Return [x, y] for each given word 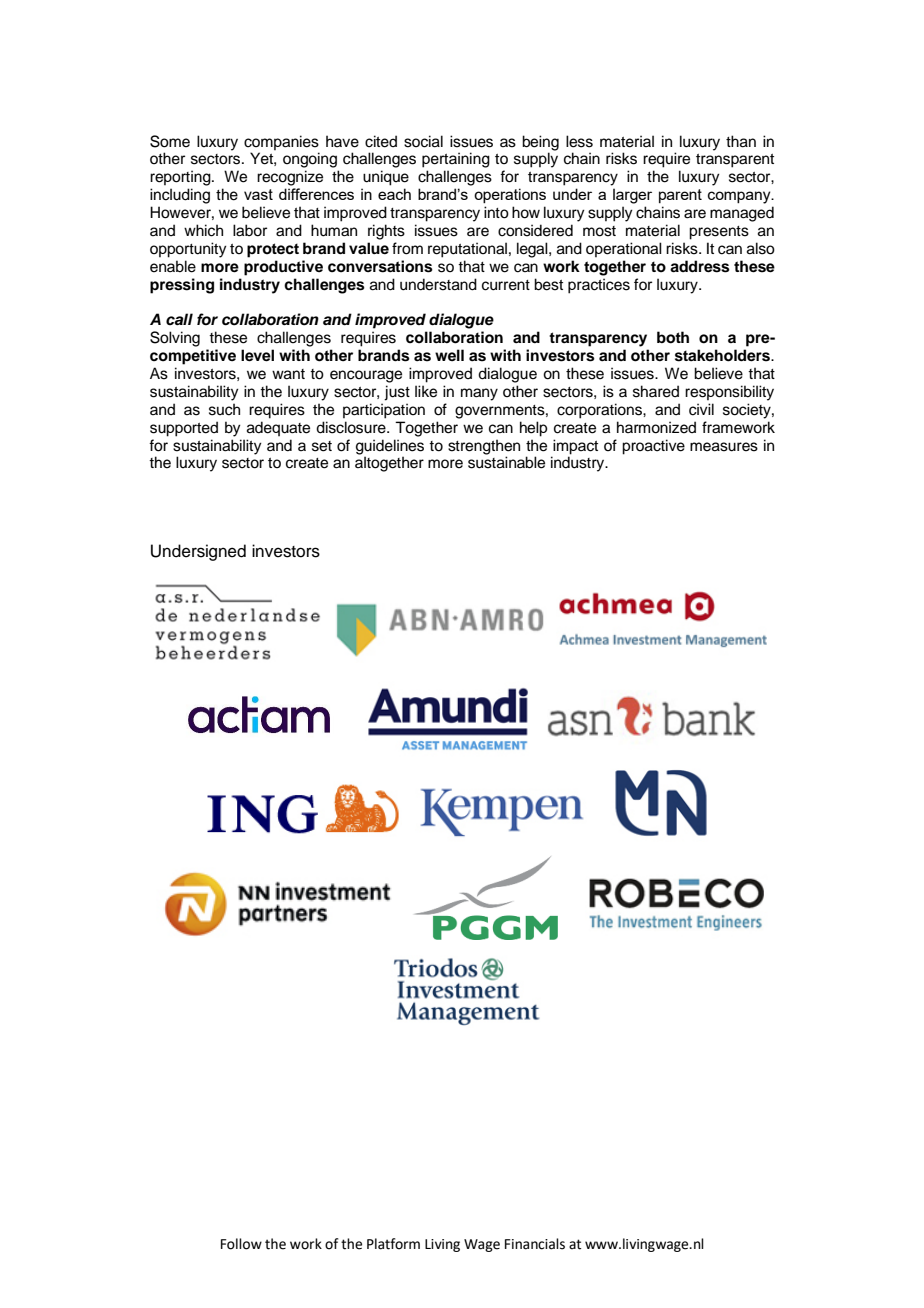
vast [258, 194]
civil [701, 409]
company [740, 197]
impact [575, 447]
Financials [535, 1244]
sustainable [506, 462]
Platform [393, 1244]
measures [724, 447]
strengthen [484, 447]
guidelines [390, 447]
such [224, 409]
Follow [241, 1244]
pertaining [456, 160]
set [322, 446]
